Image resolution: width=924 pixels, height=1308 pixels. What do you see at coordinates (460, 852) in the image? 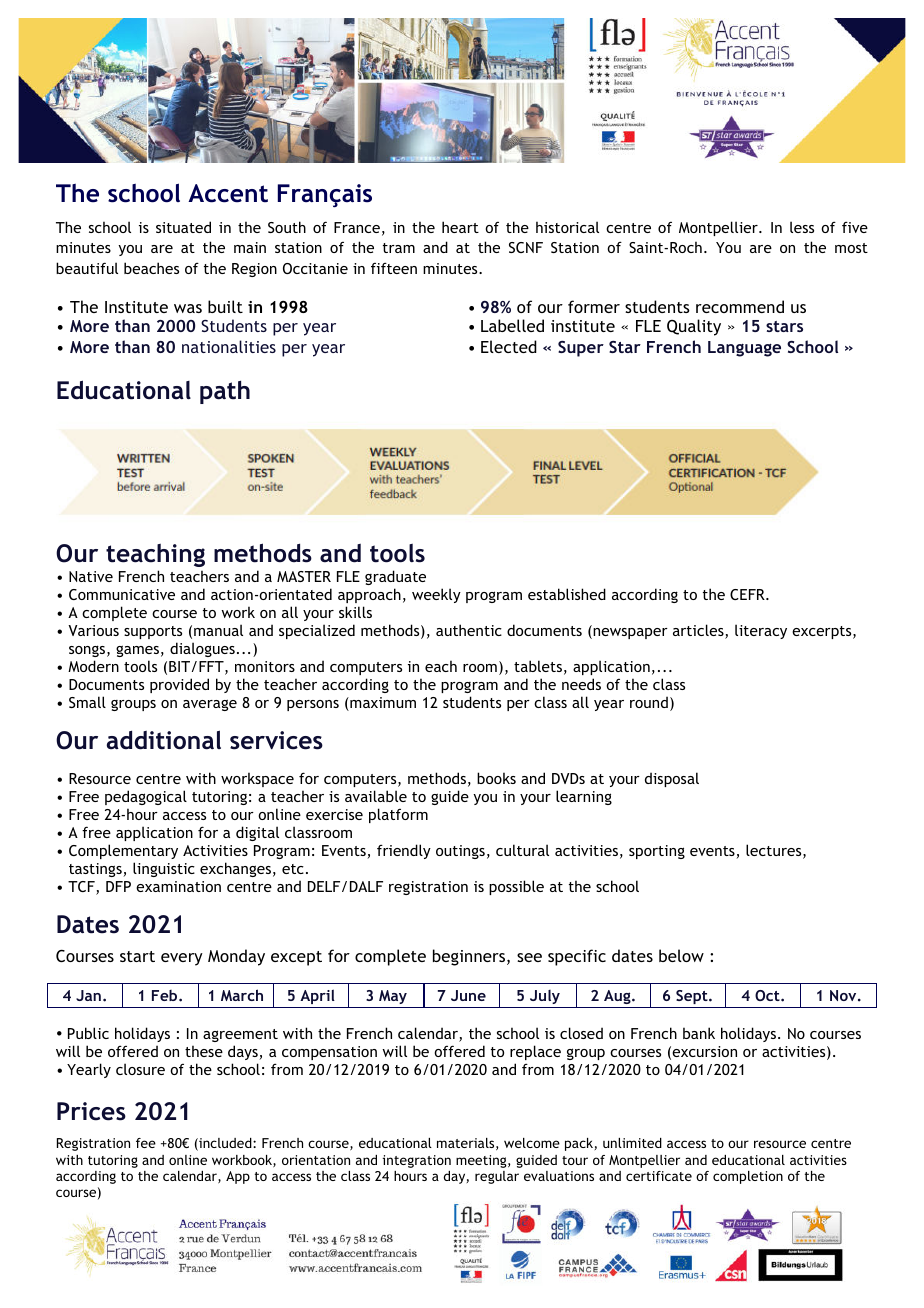
I see `outings` at bounding box center [460, 852].
